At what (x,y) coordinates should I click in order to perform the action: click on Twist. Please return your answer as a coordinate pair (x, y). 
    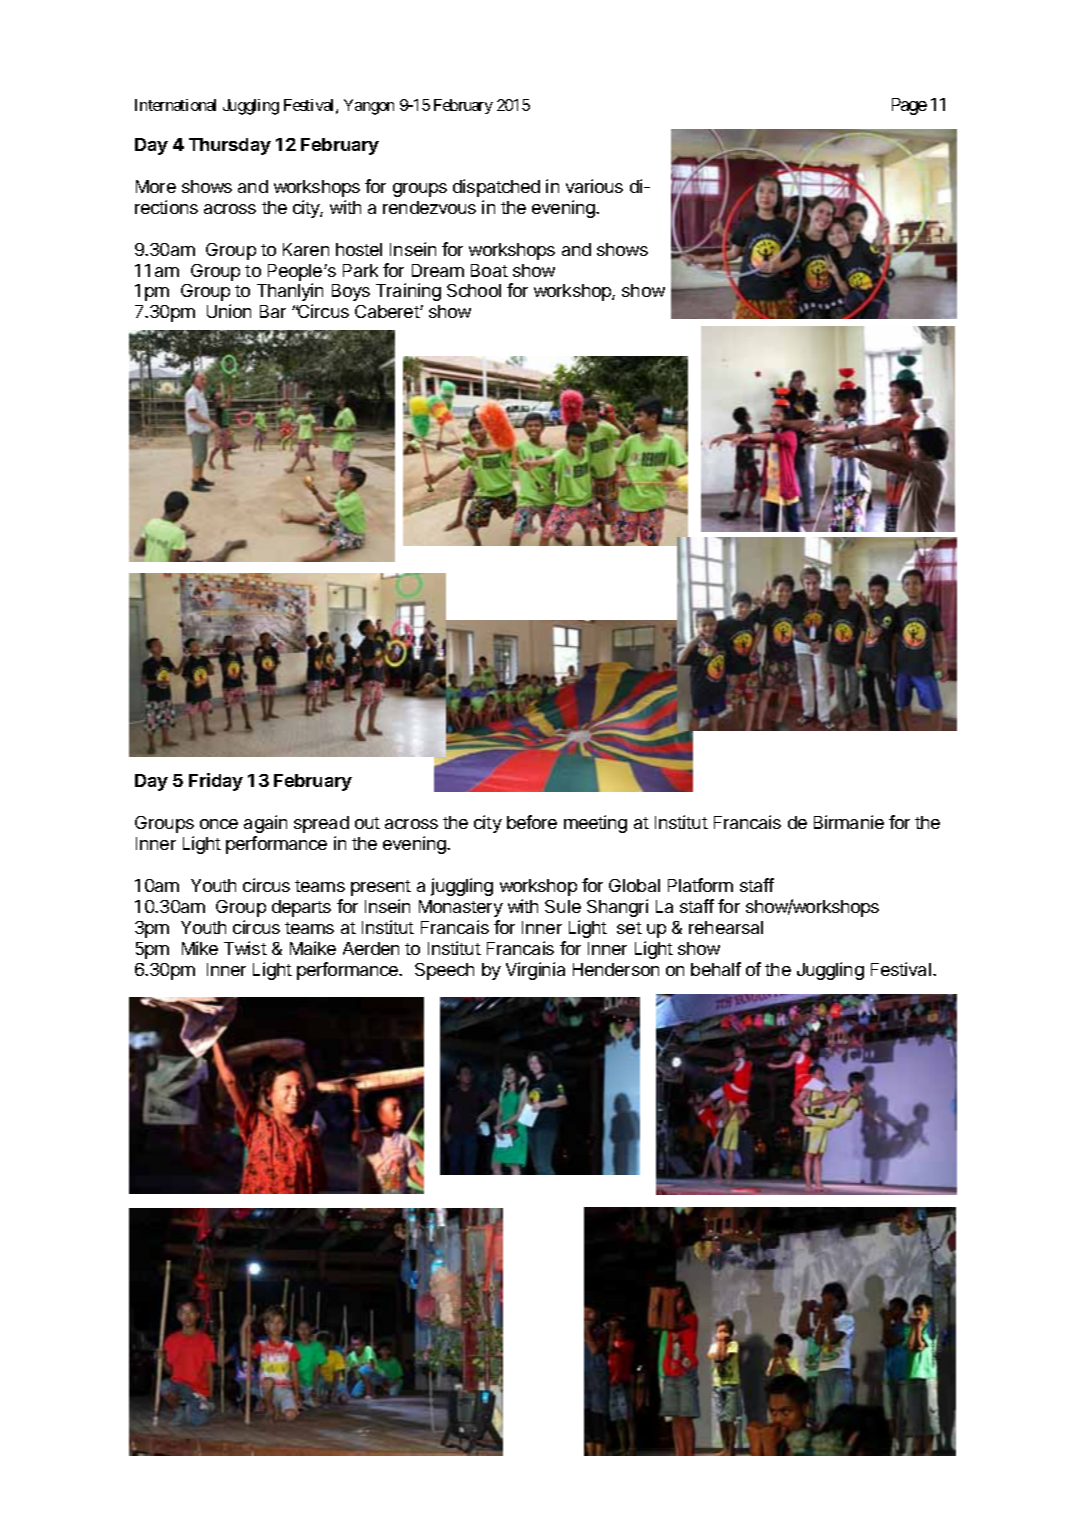
    Looking at the image, I should click on (245, 948).
